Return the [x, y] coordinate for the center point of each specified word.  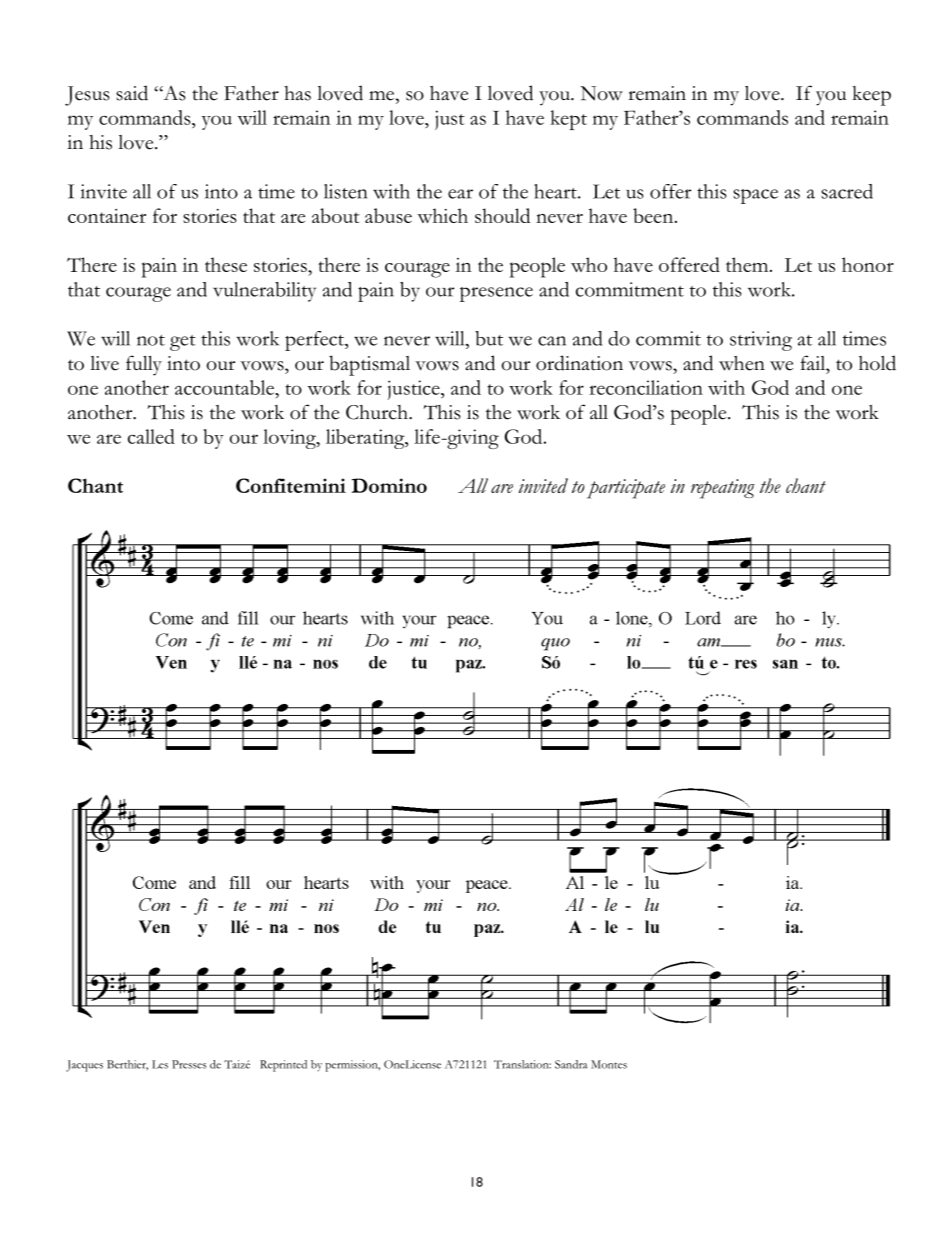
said [132, 93]
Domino [389, 485]
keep [872, 96]
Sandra [571, 1064]
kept [569, 120]
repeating [723, 489]
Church [378, 412]
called [151, 436]
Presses [189, 1064]
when [742, 363]
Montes [609, 1064]
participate [626, 489]
